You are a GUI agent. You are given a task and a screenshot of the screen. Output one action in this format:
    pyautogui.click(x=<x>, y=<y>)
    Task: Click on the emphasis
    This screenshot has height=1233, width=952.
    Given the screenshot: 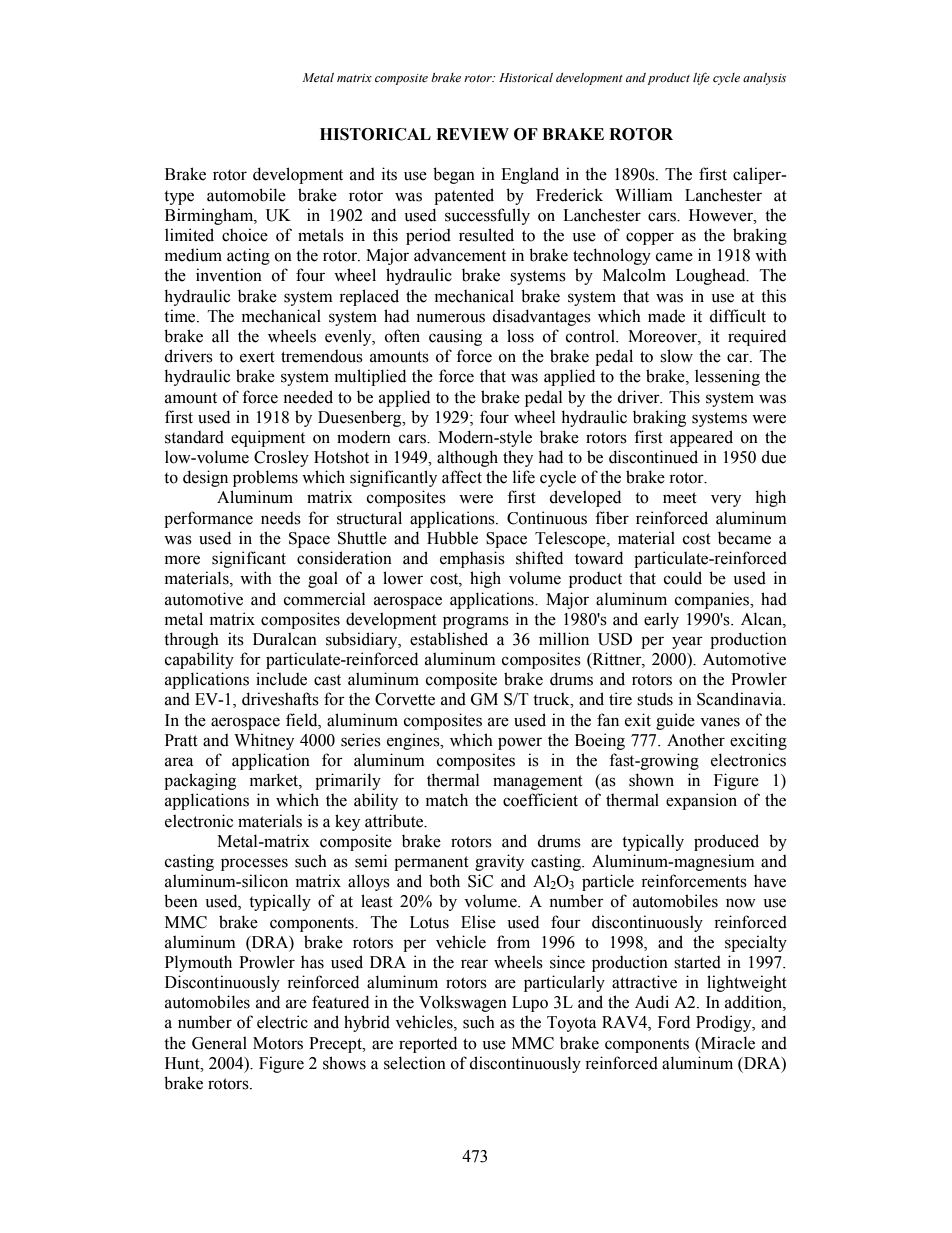 What is the action you would take?
    pyautogui.click(x=472, y=559)
